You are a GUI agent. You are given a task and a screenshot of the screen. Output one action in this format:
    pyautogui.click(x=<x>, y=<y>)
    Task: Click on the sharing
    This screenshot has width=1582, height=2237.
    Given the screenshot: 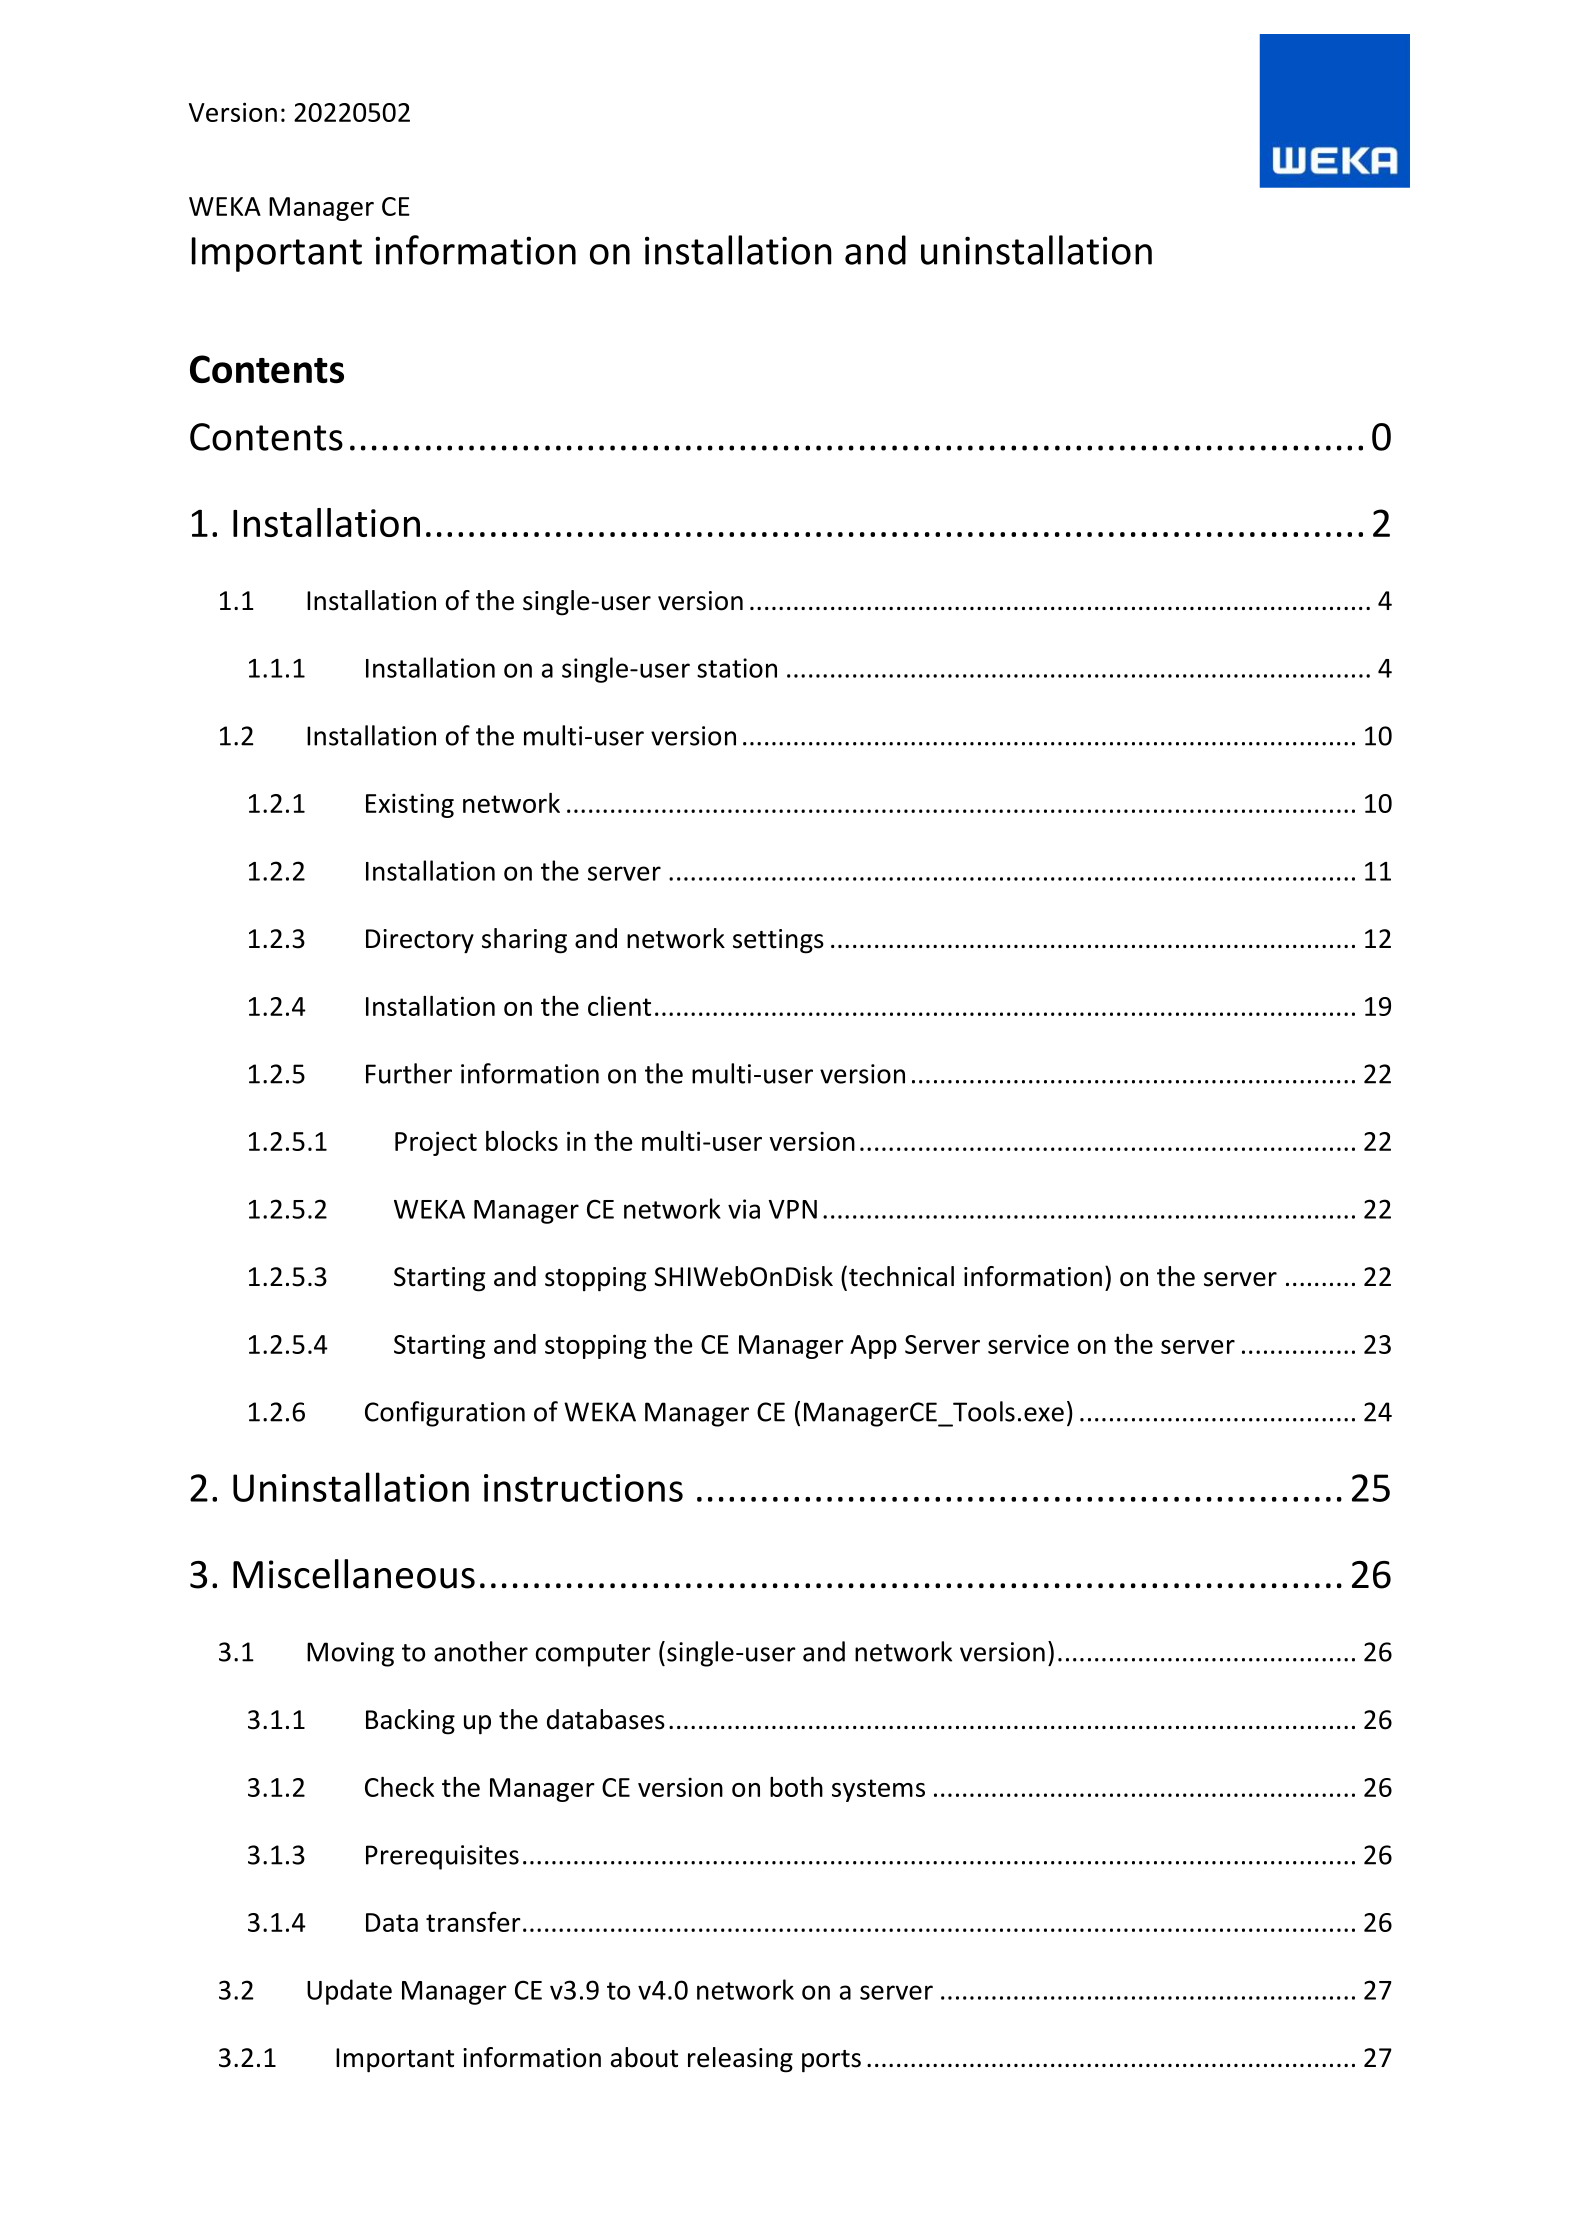 What is the action you would take?
    pyautogui.click(x=524, y=941)
